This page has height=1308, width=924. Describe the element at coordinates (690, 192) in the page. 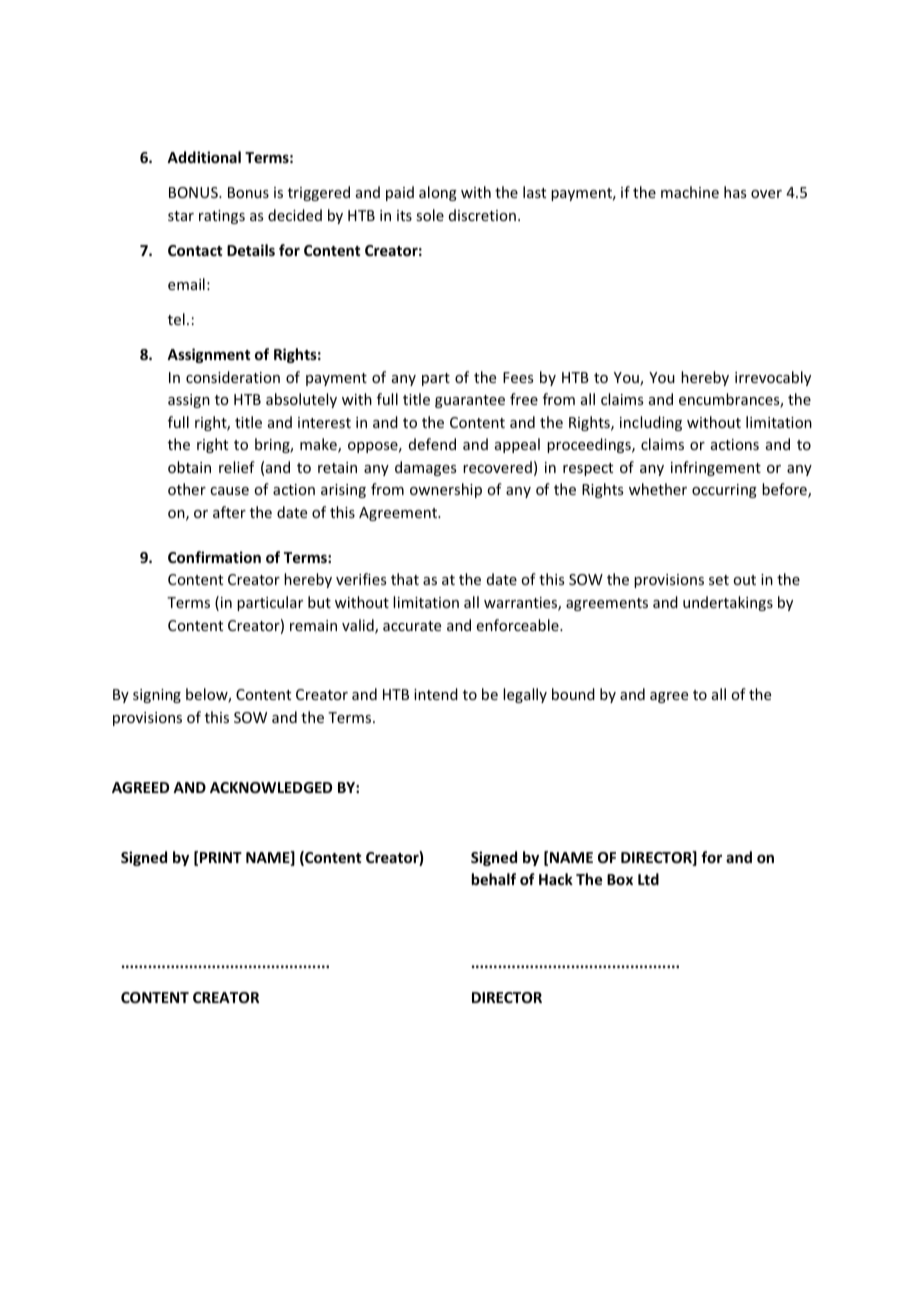

I see `machine` at that location.
